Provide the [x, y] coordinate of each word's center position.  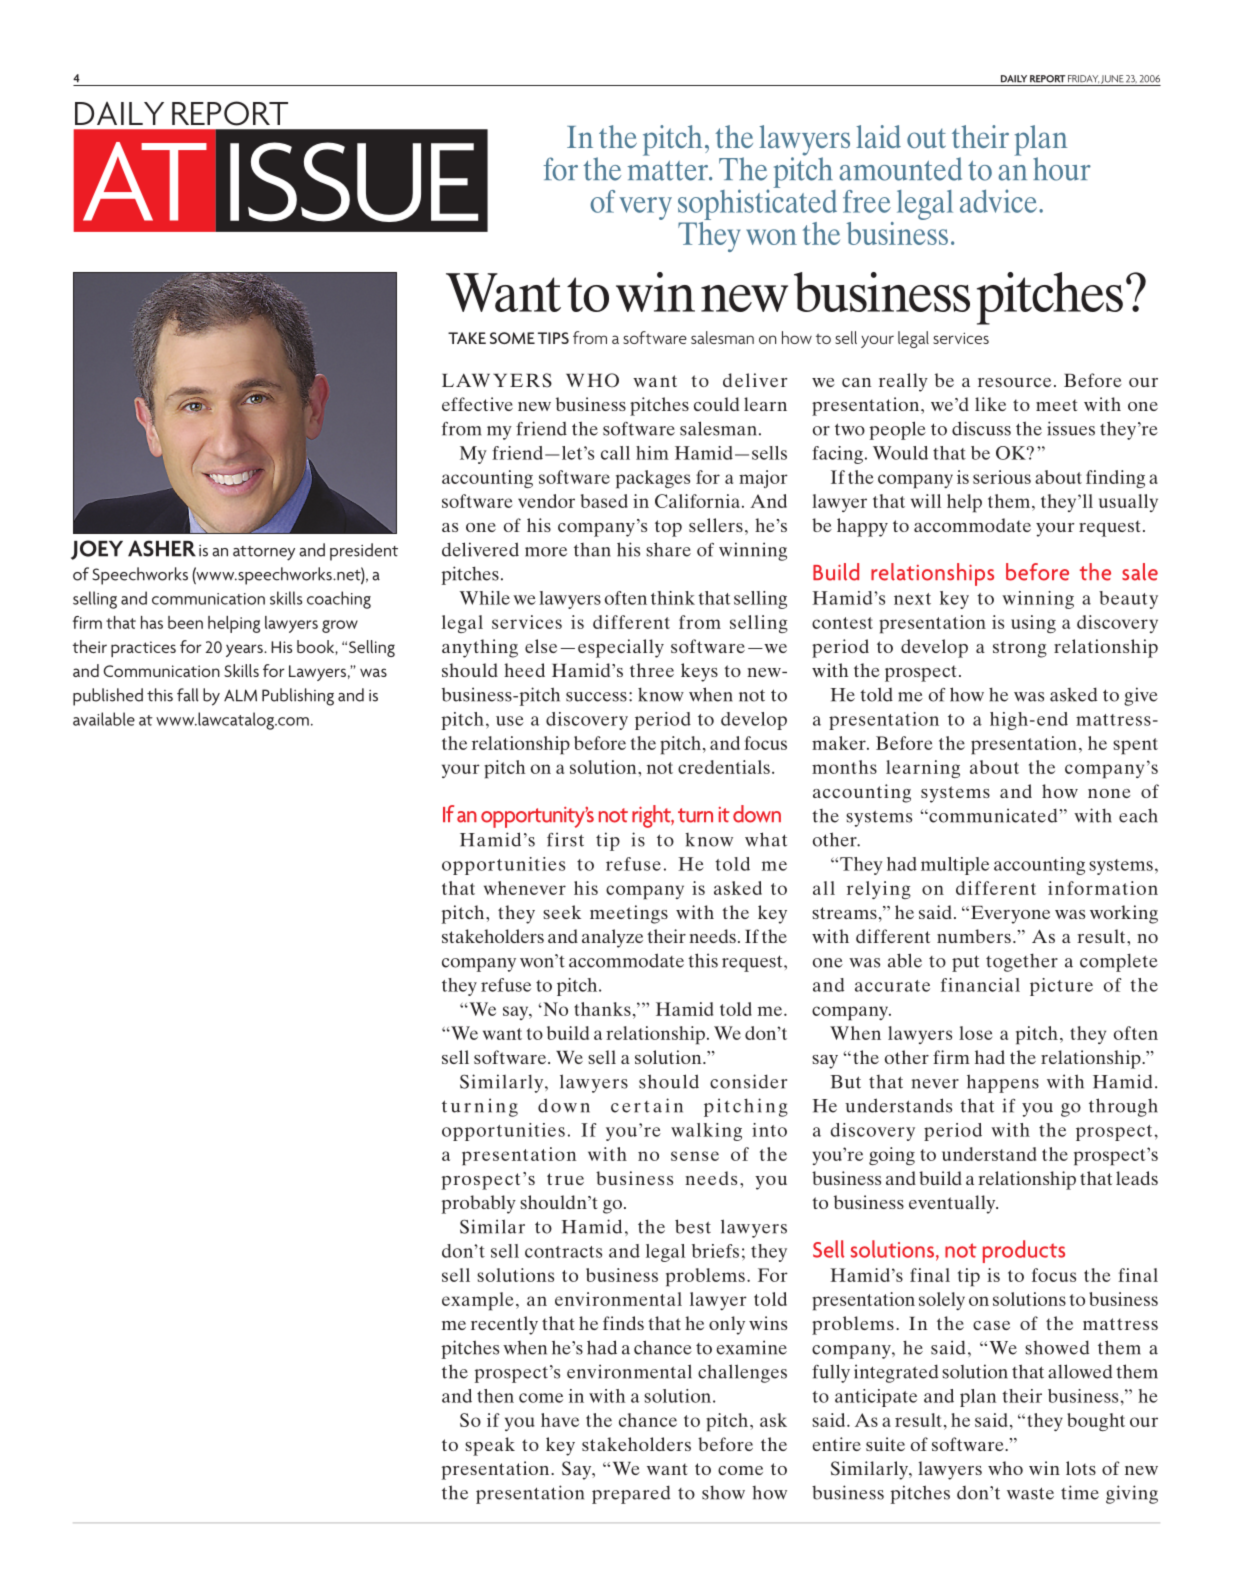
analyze [612, 938]
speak [490, 1446]
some [512, 338]
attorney [264, 553]
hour [1062, 169]
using [1033, 624]
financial [980, 985]
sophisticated [757, 203]
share [668, 549]
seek [562, 912]
